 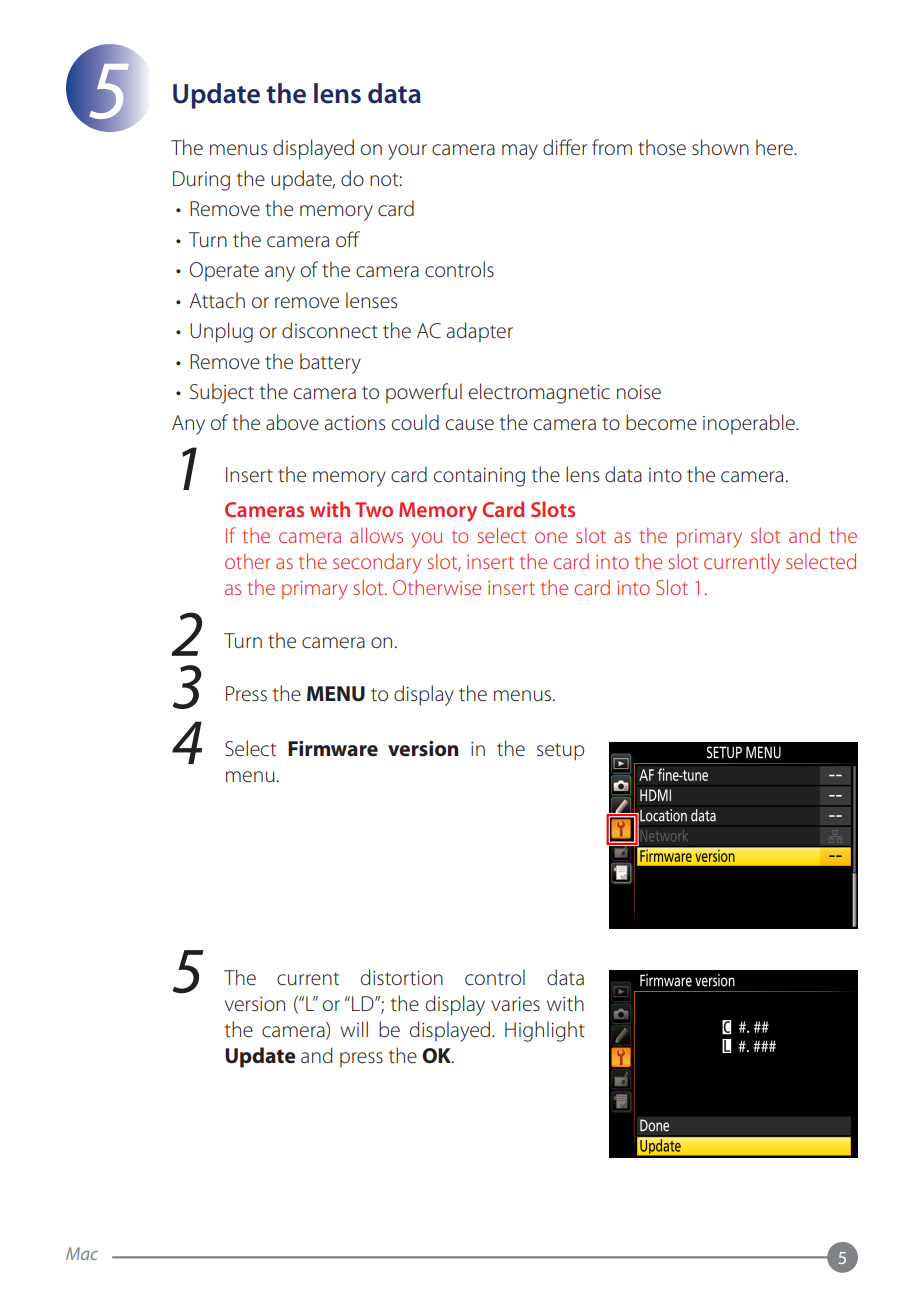 What do you see at coordinates (551, 537) in the screenshot?
I see `one` at bounding box center [551, 537].
